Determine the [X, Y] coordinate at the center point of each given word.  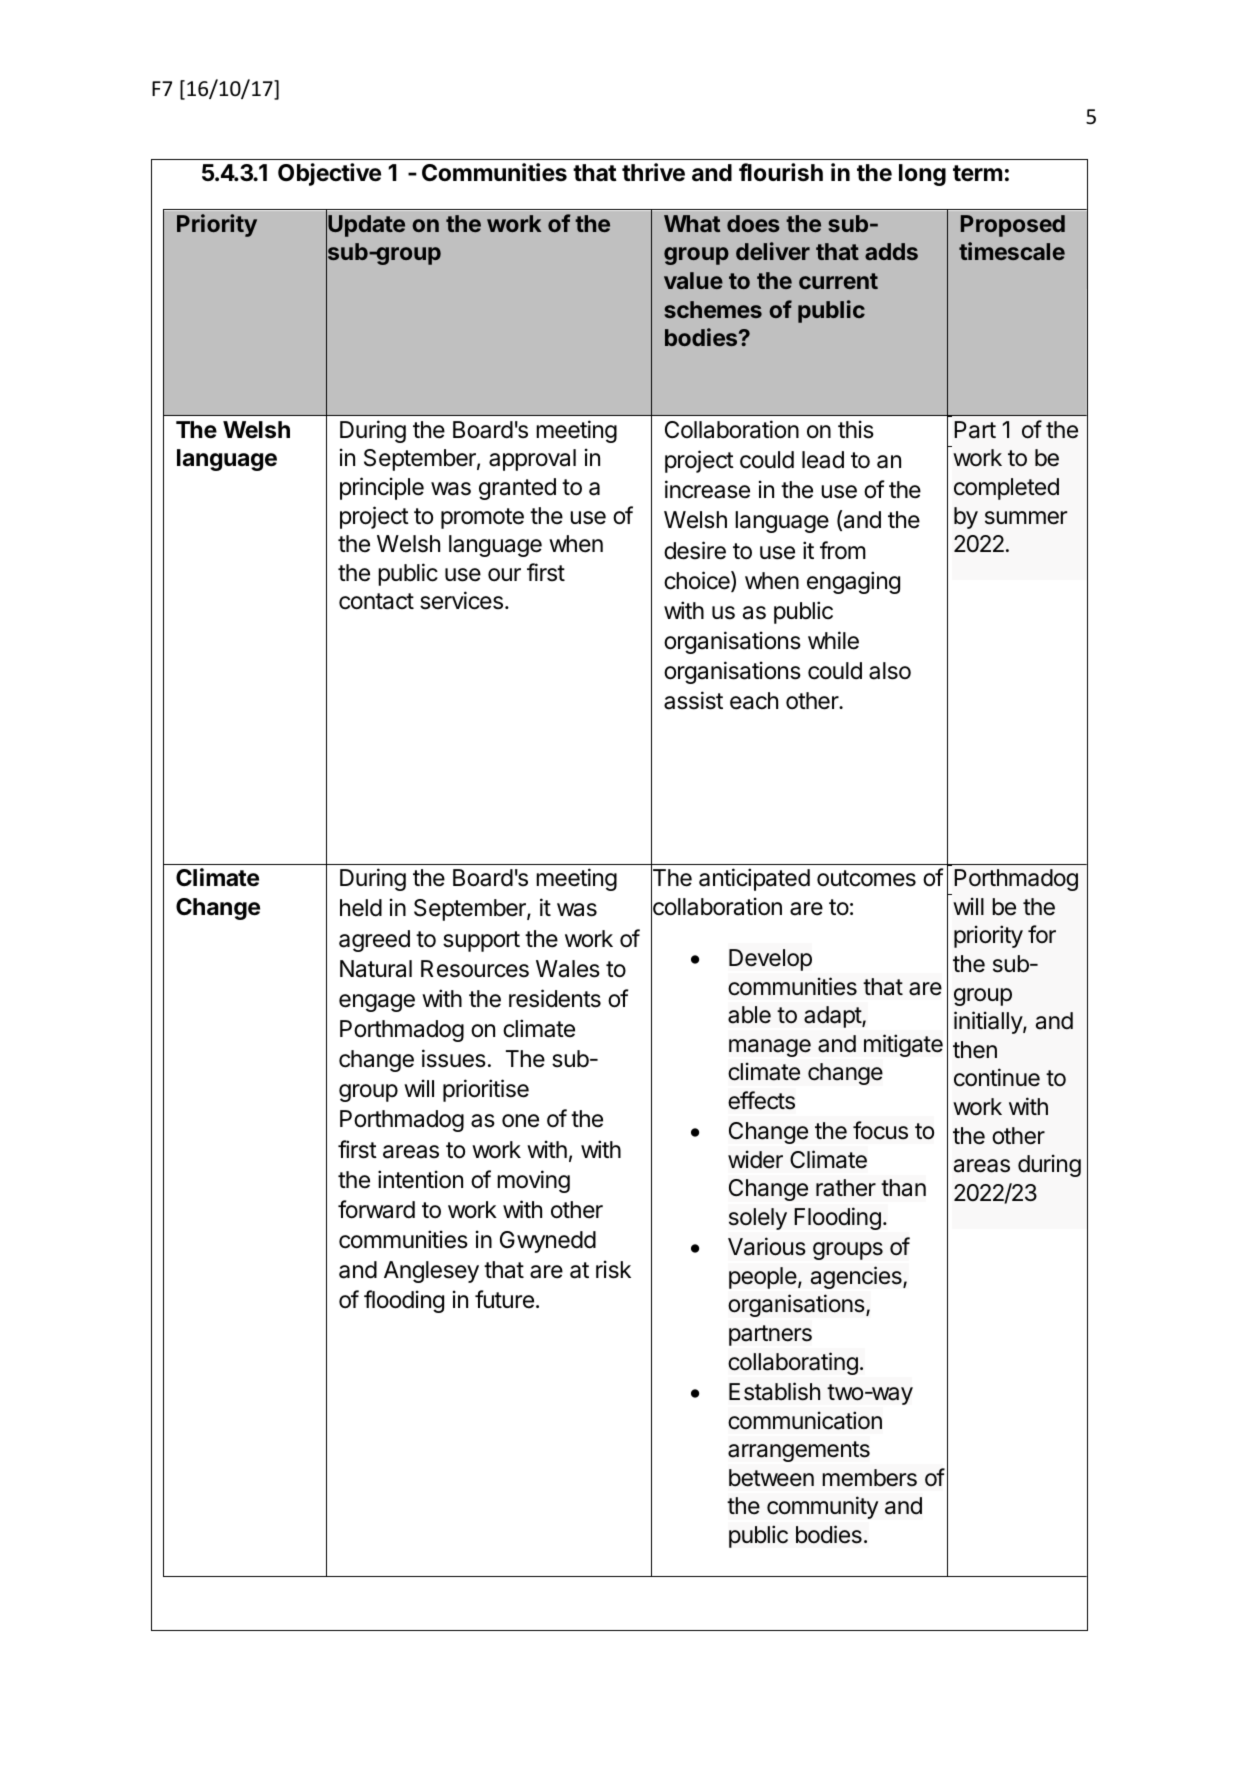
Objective [329, 174]
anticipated [754, 879]
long [922, 175]
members [869, 1478]
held [361, 908]
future [504, 1299]
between [771, 1478]
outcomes [866, 878]
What [692, 223]
